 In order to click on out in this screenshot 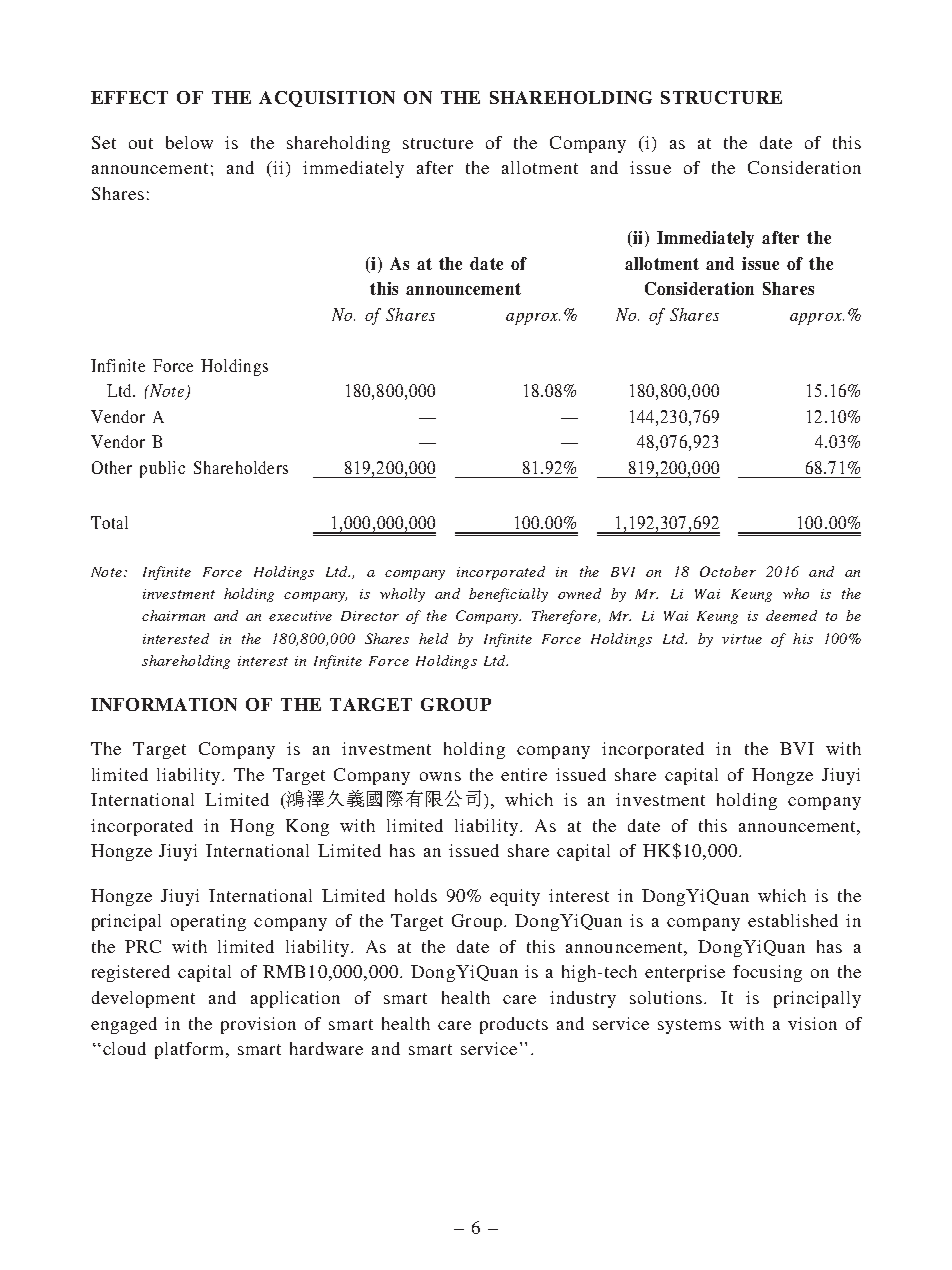, I will do `click(141, 143)`.
